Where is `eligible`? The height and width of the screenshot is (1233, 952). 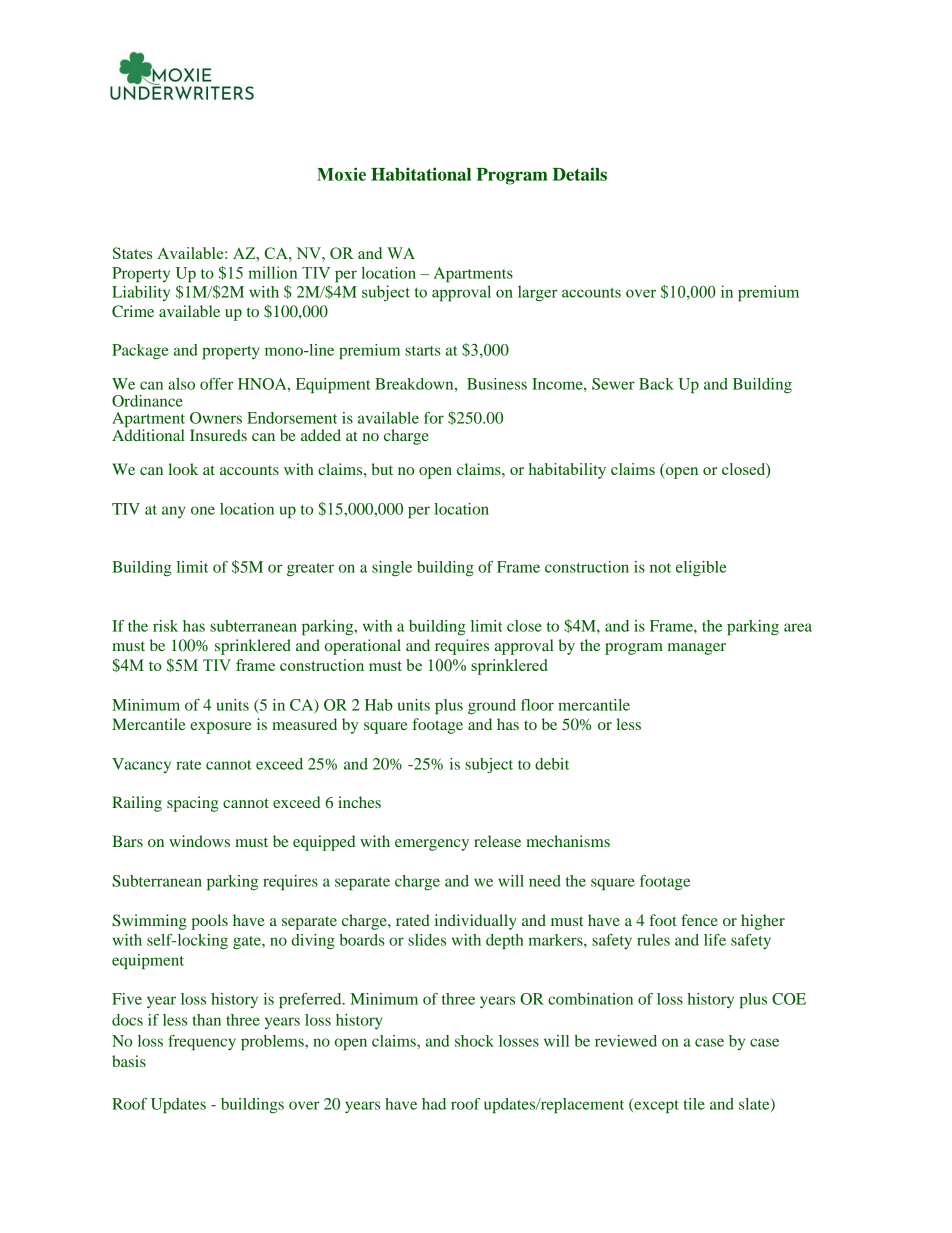
eligible is located at coordinates (701, 568).
